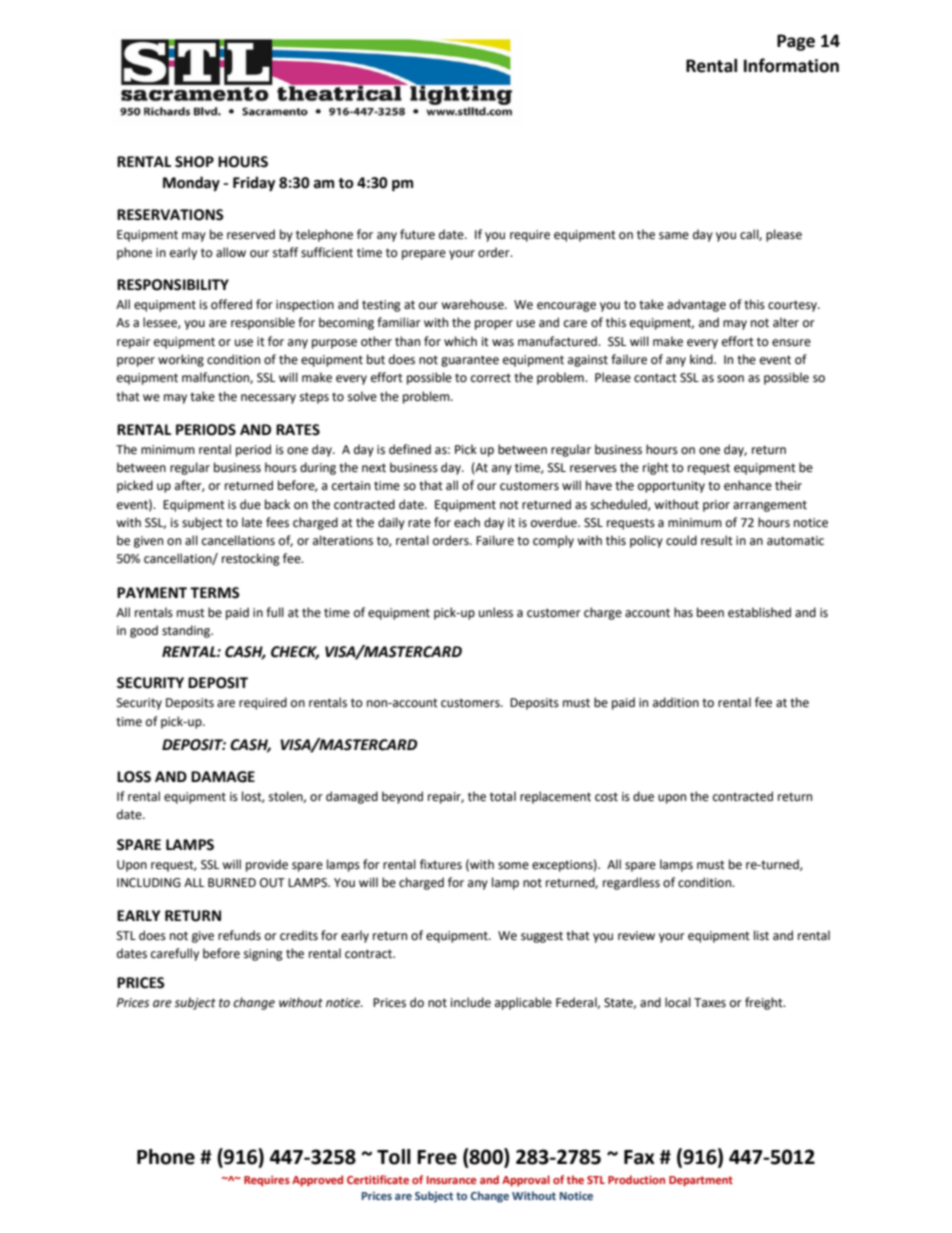  I want to click on LOSS, so click(134, 777).
